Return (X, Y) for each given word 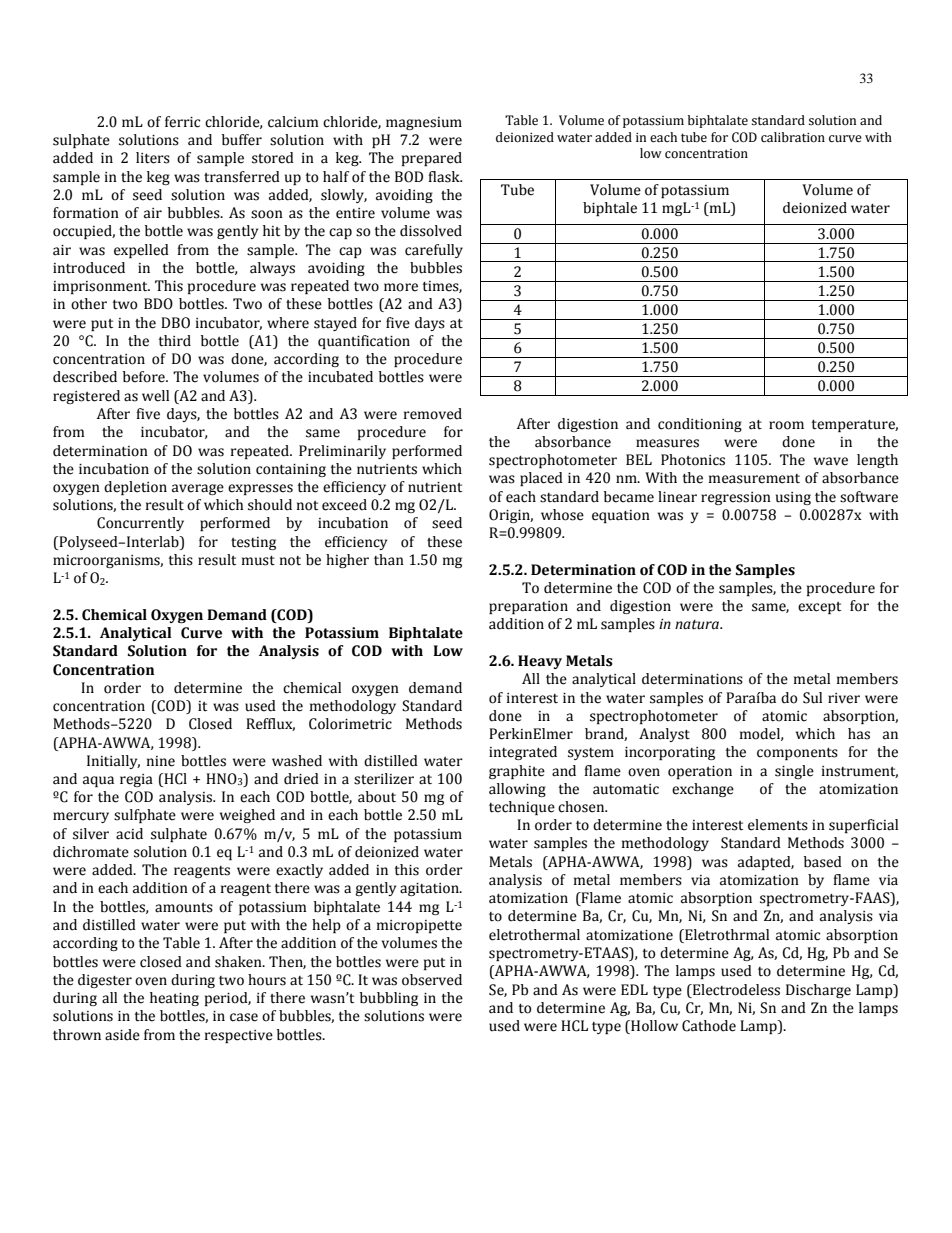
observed (432, 980)
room (786, 425)
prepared (432, 159)
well (155, 396)
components (797, 754)
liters (153, 158)
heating (174, 999)
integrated (523, 753)
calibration (793, 137)
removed (433, 414)
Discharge (818, 991)
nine (161, 761)
